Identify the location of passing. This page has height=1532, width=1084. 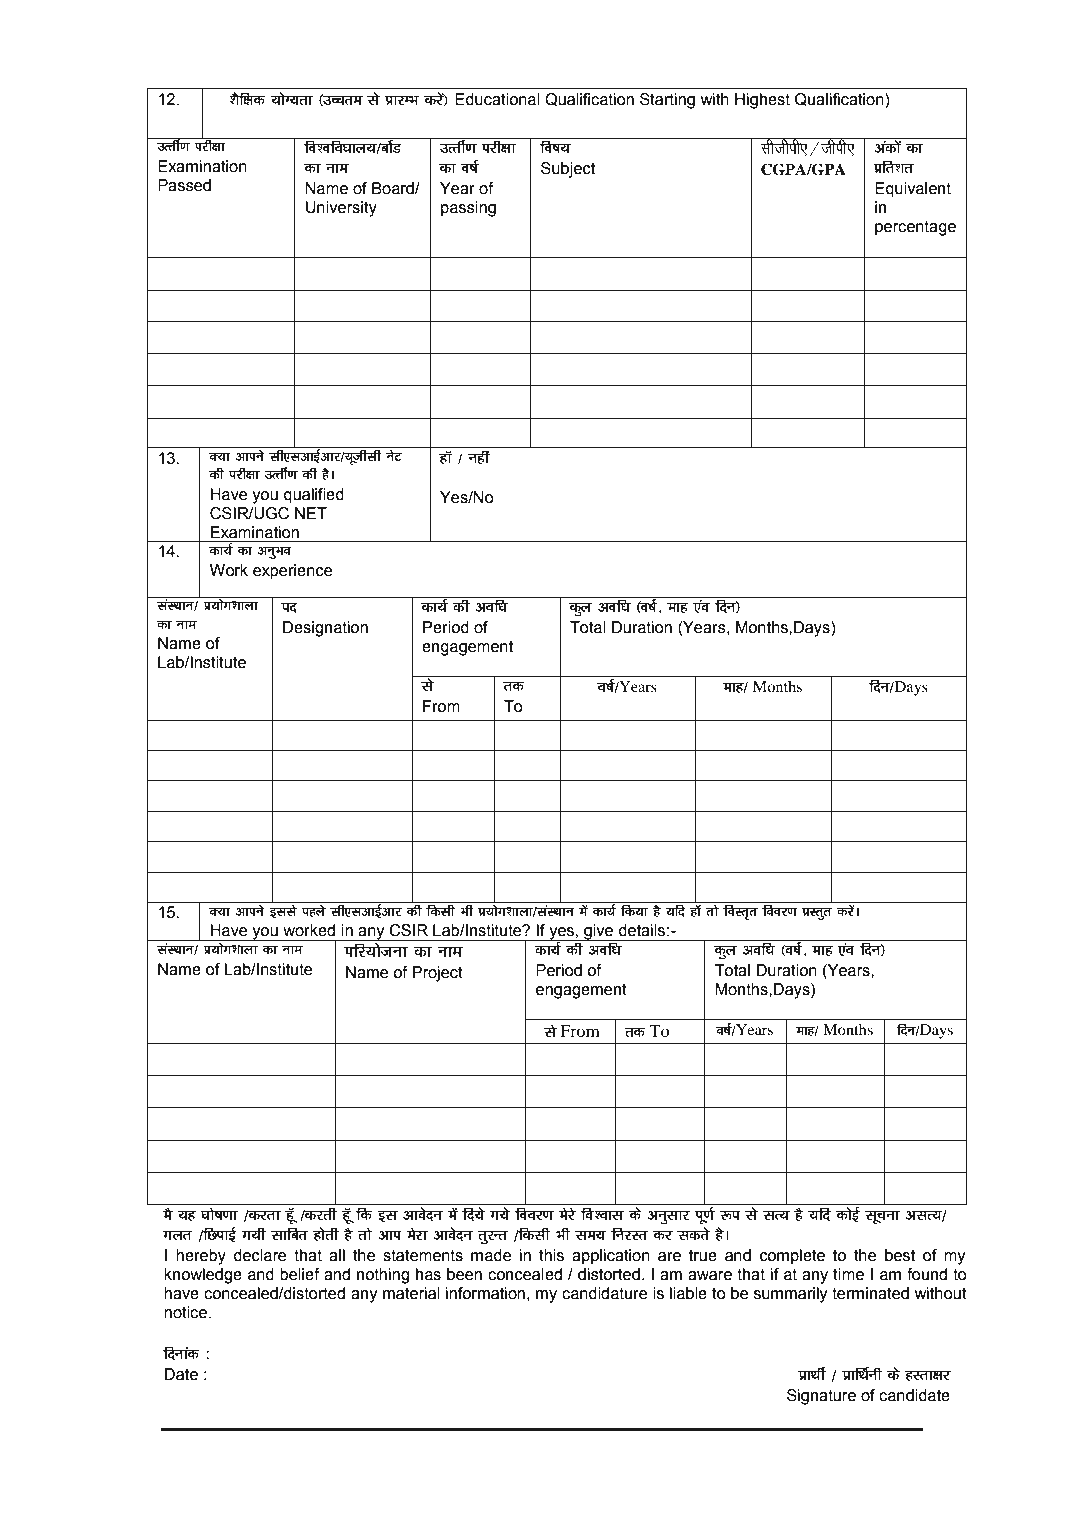
(468, 209).
